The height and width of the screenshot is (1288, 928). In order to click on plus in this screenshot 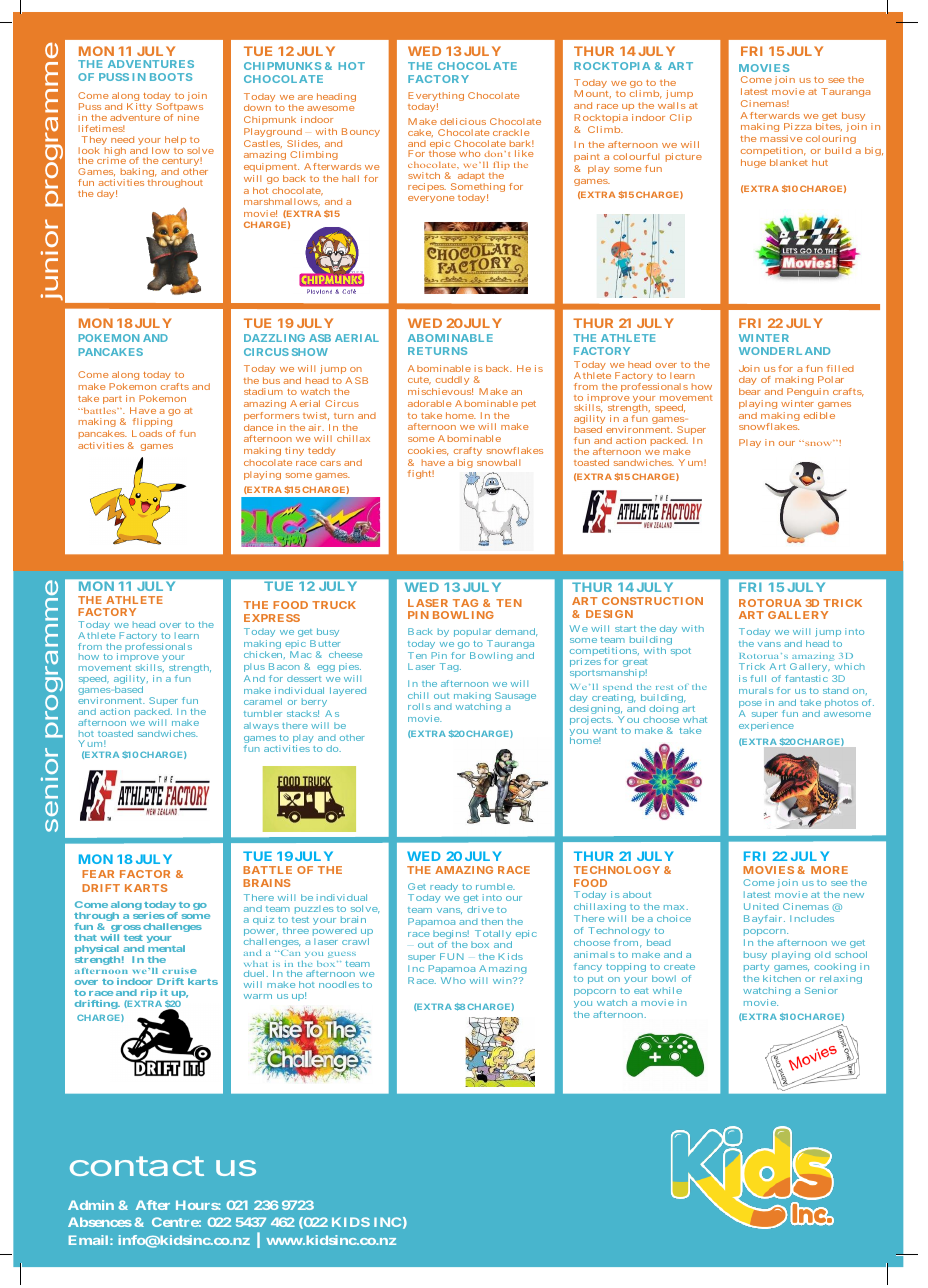, I will do `click(254, 667)`.
